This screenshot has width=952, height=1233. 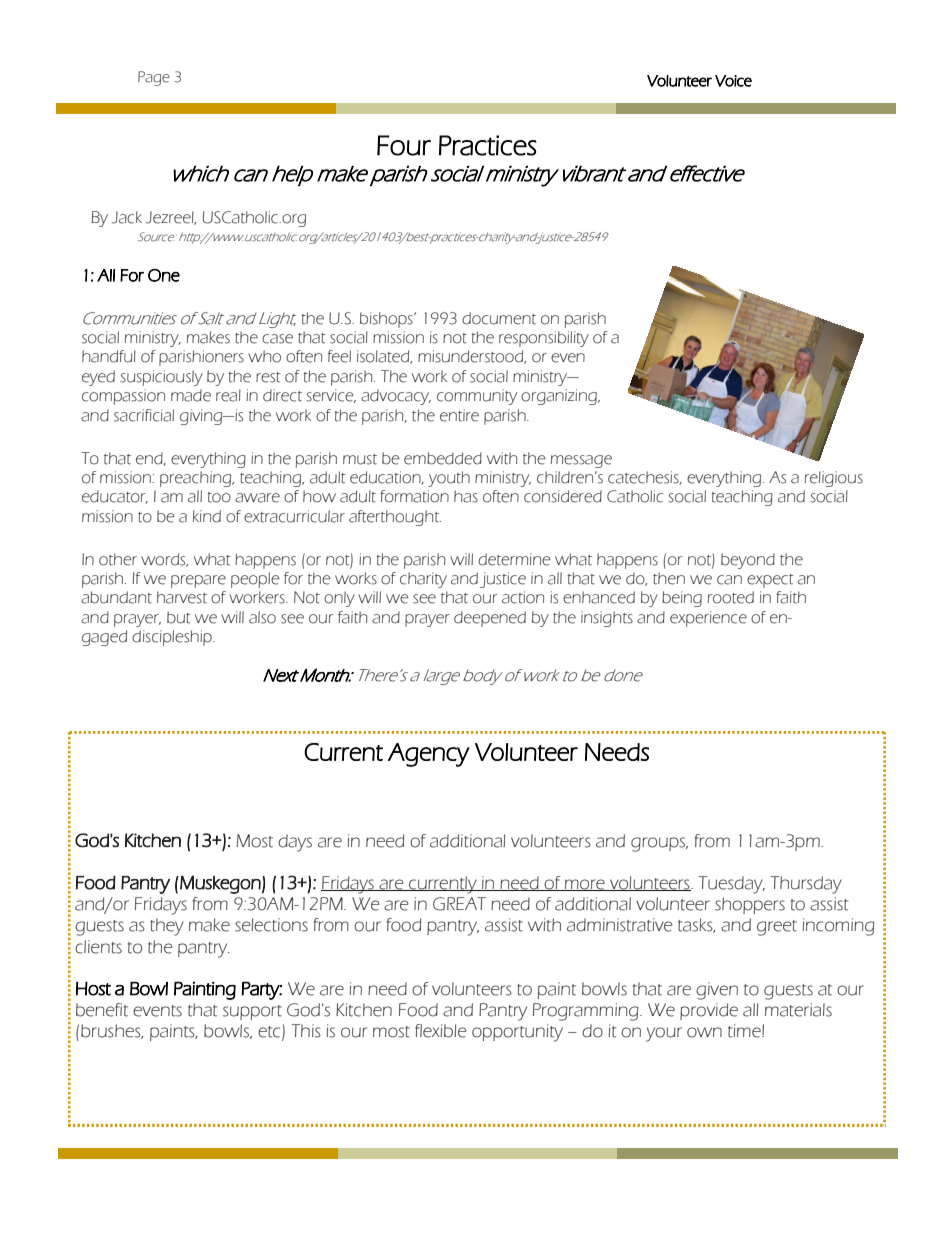 I want to click on flexible, so click(x=440, y=1031).
